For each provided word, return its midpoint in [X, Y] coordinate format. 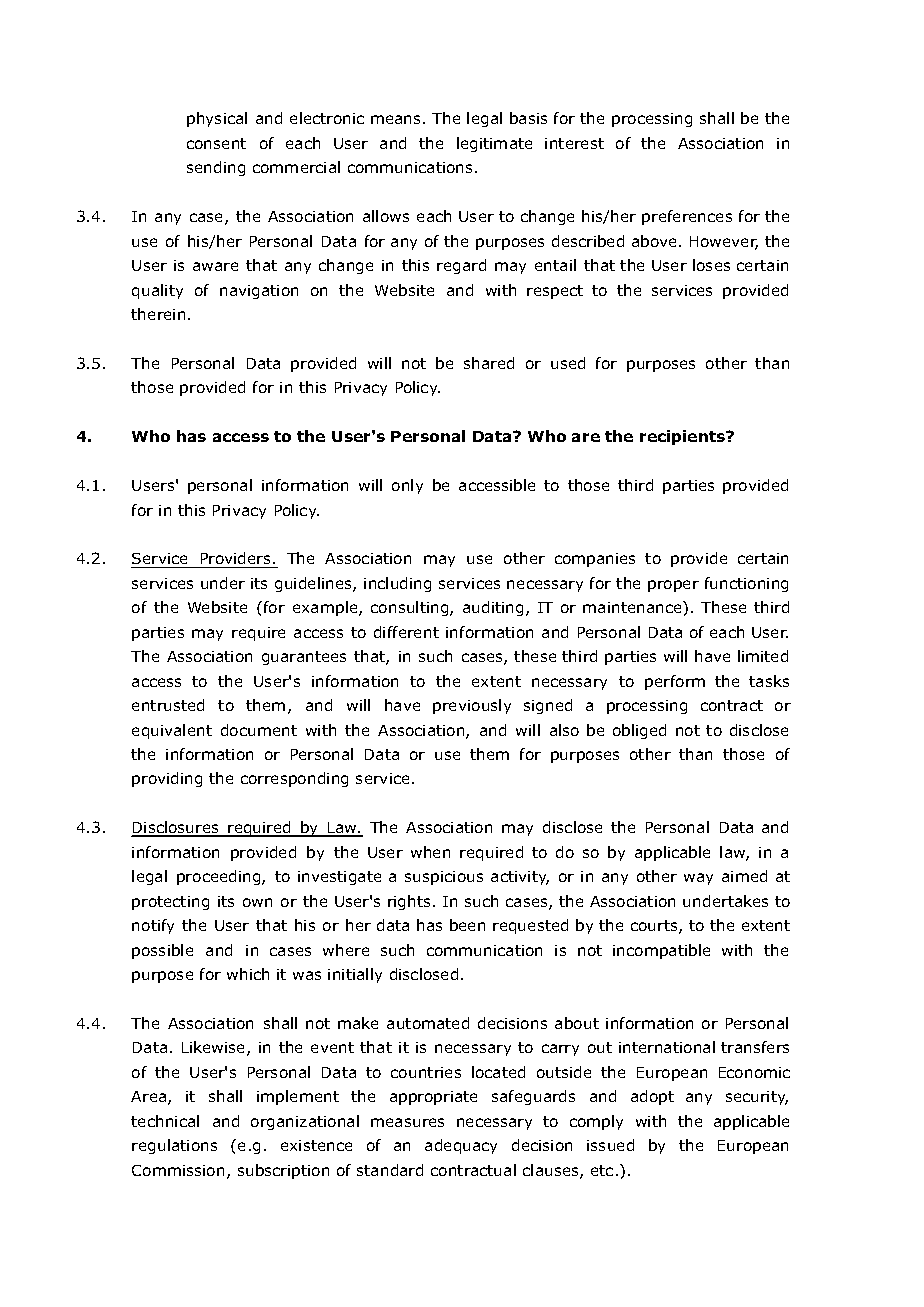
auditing [493, 608]
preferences [687, 217]
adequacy [461, 1146]
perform [675, 682]
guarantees [304, 658]
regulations [174, 1146]
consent [216, 143]
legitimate [494, 144]
